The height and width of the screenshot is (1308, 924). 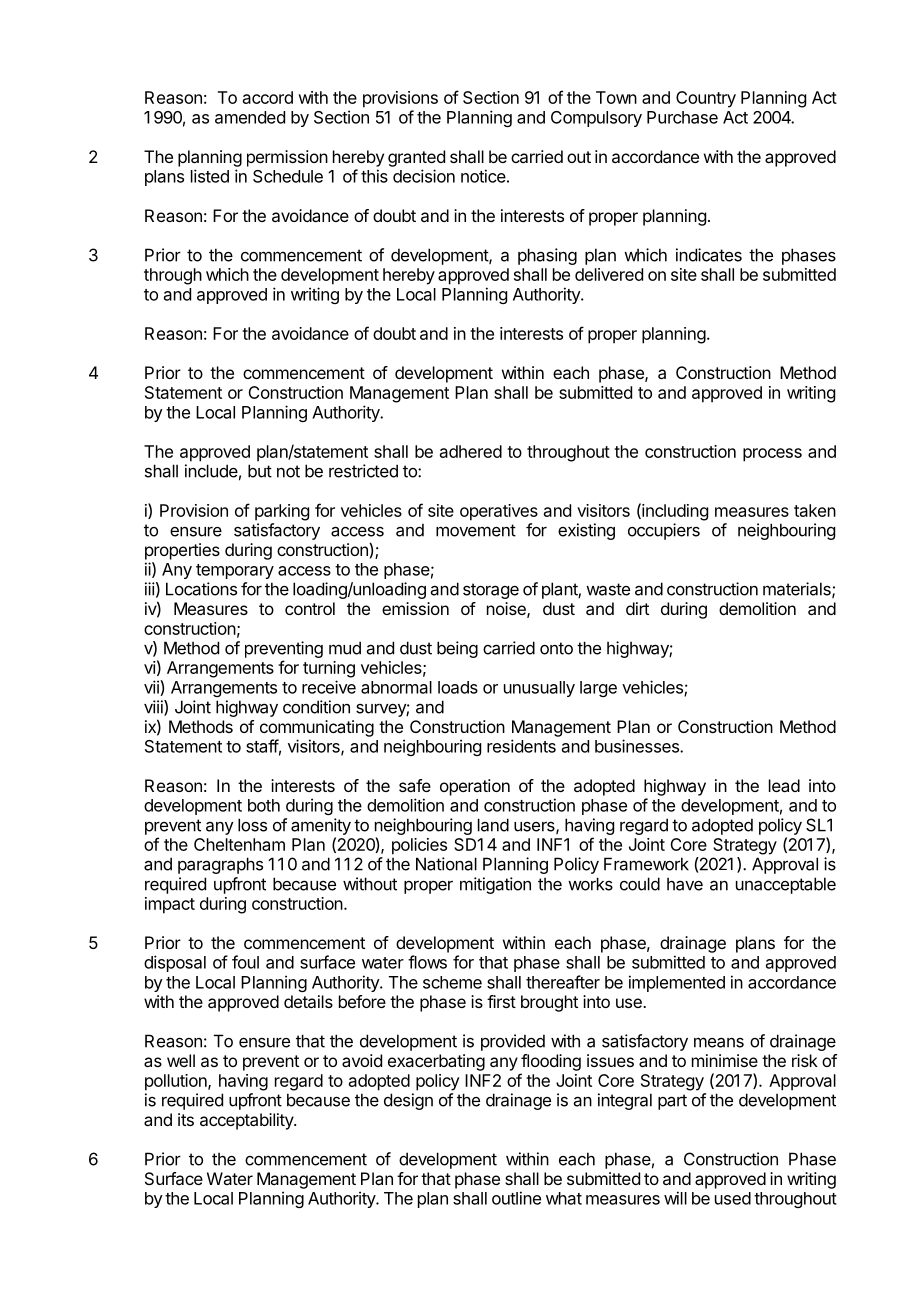 I want to click on land, so click(x=493, y=825).
